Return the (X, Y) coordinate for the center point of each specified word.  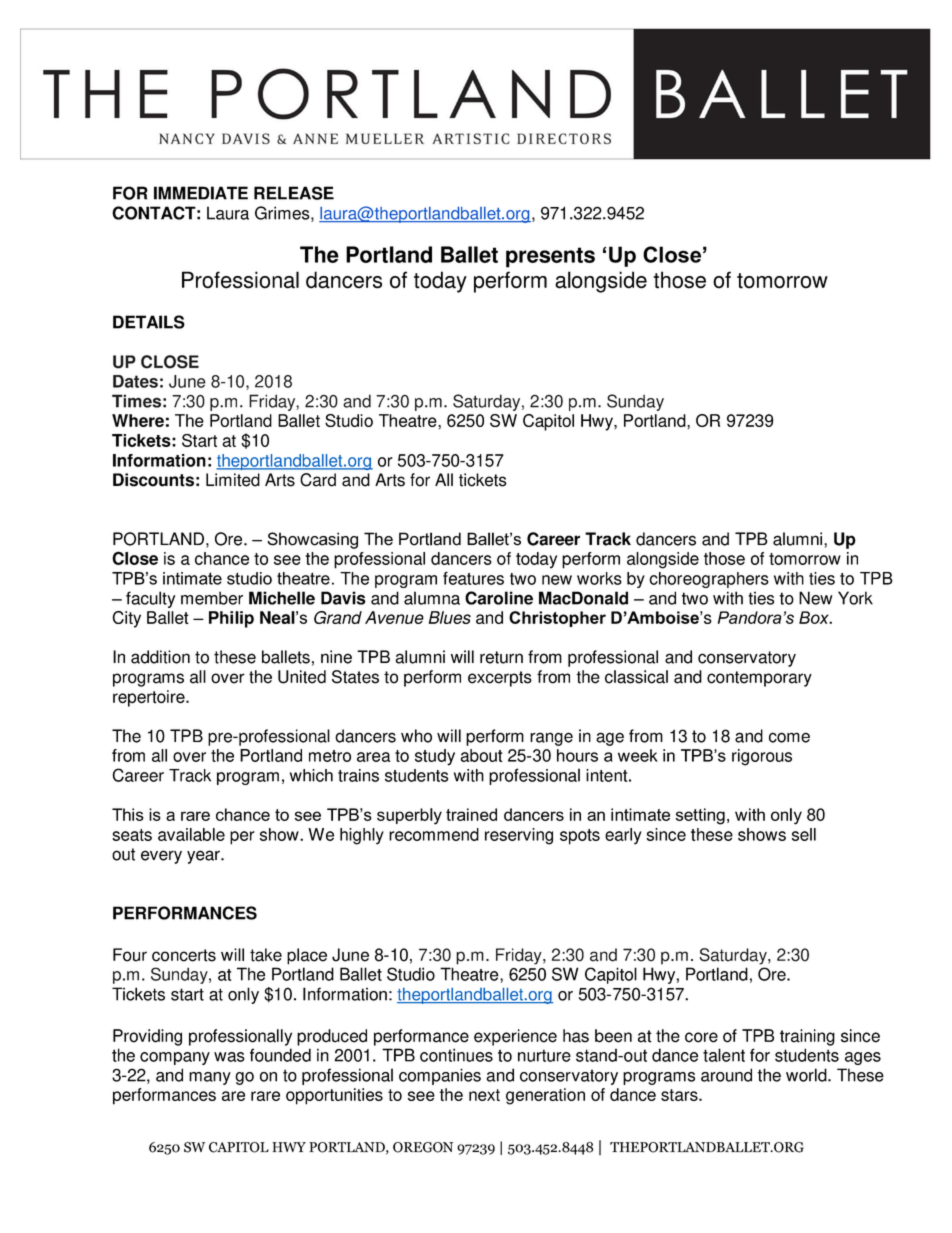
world (807, 1075)
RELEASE (294, 193)
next (484, 1095)
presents (550, 257)
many (210, 1078)
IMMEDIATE (201, 193)
